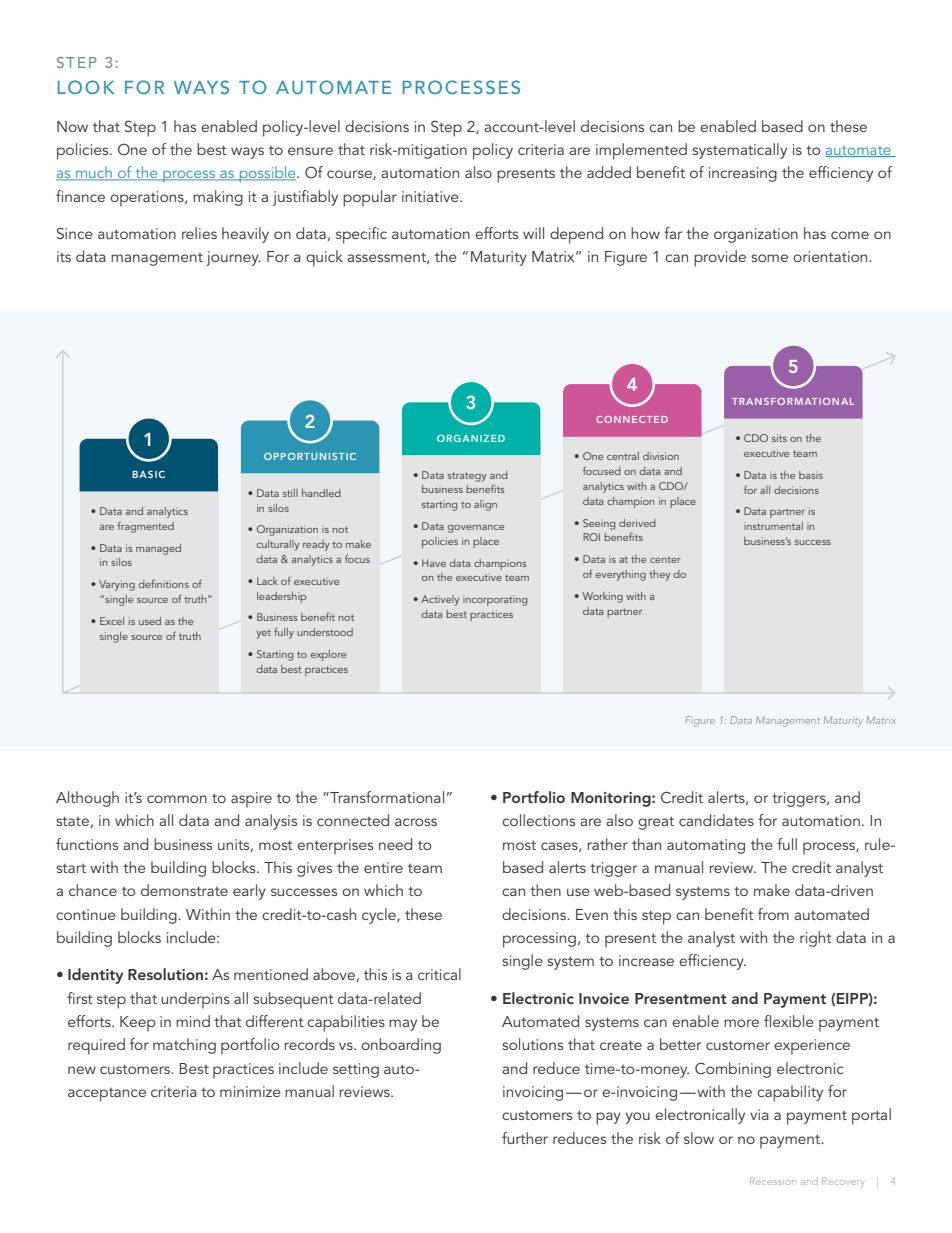 Image resolution: width=952 pixels, height=1233 pixels. Describe the element at coordinates (525, 1138) in the document. I see `further` at that location.
